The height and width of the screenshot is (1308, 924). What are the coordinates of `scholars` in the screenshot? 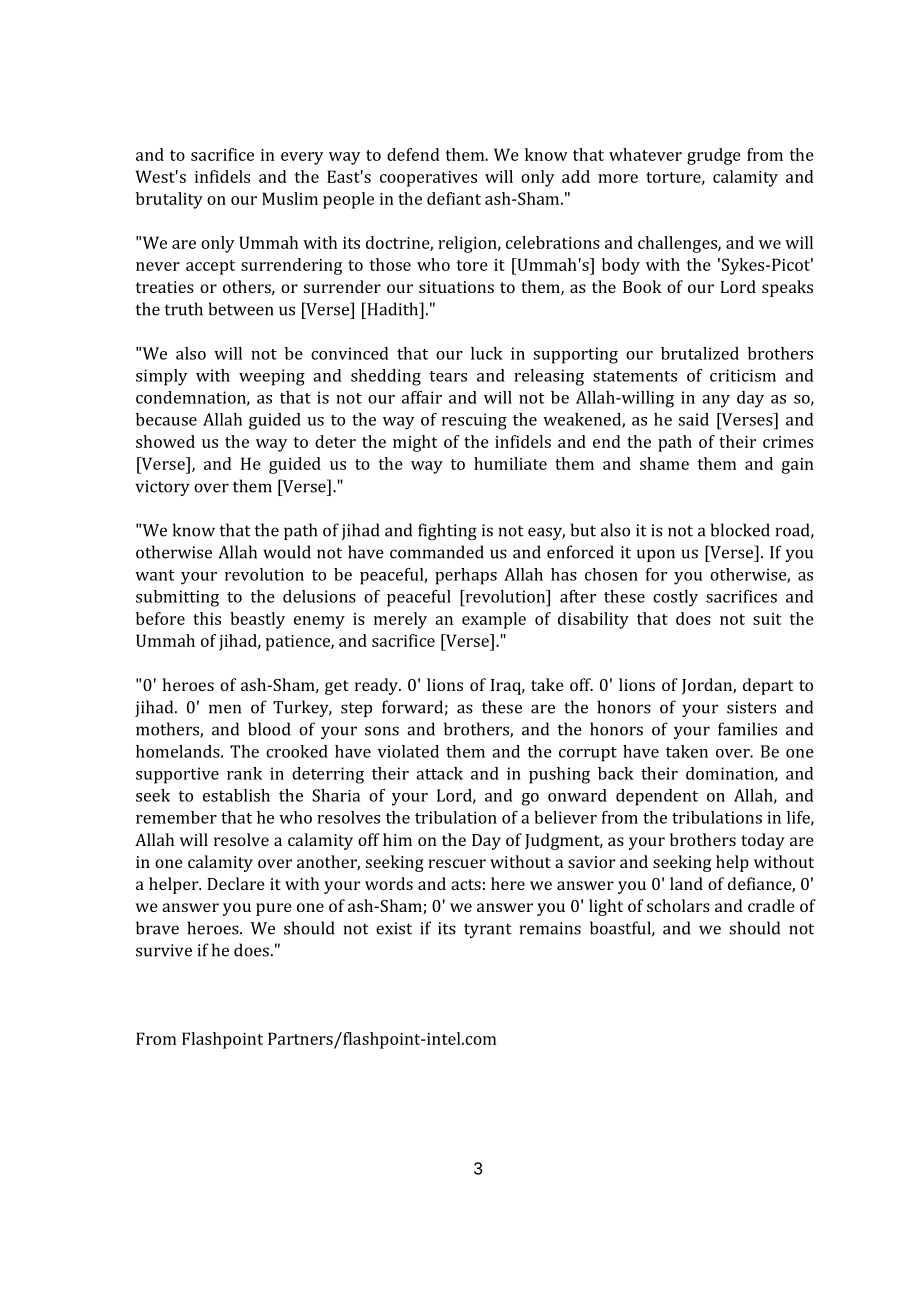 It's located at (678, 905).
